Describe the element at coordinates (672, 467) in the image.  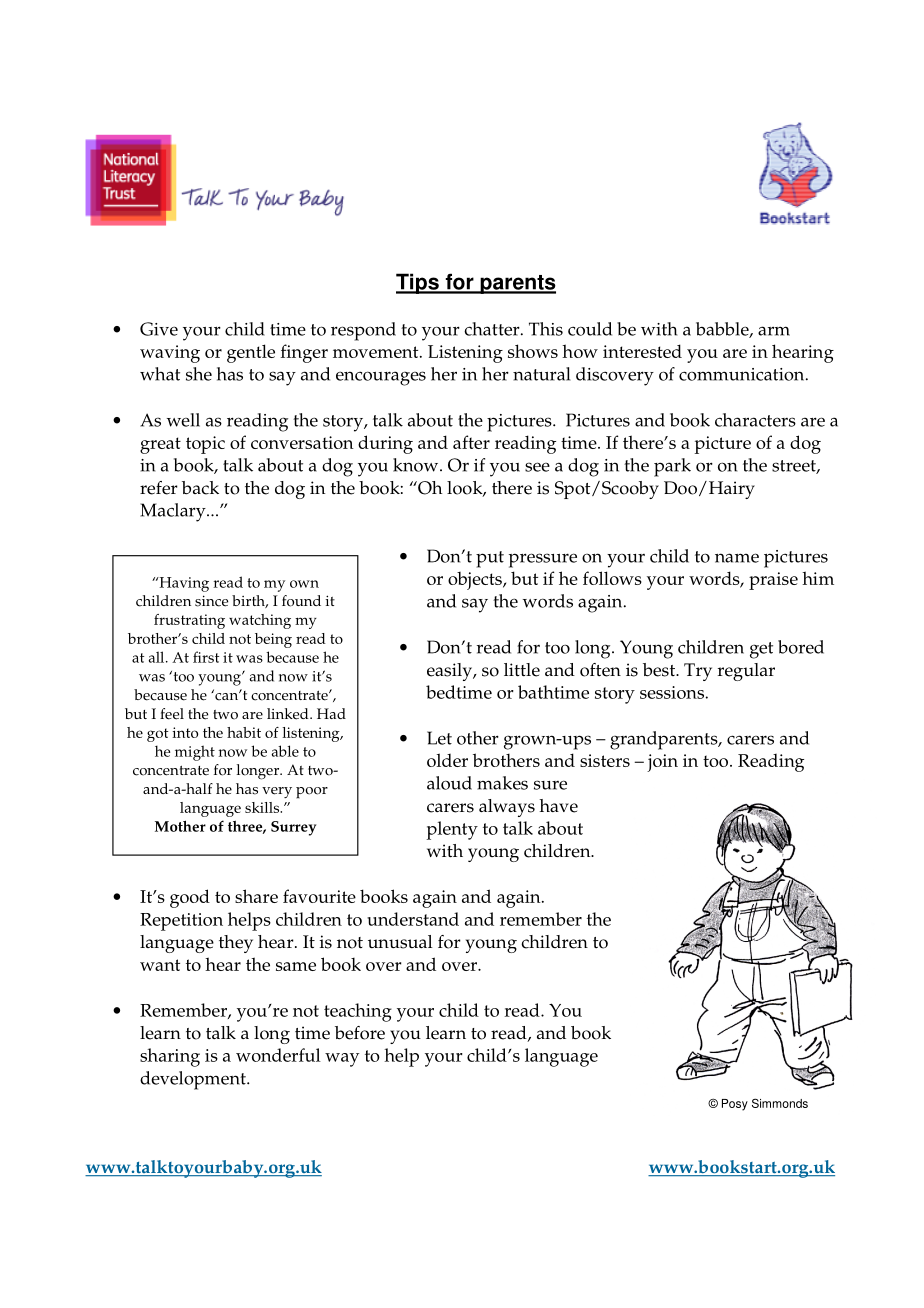
I see `park` at that location.
